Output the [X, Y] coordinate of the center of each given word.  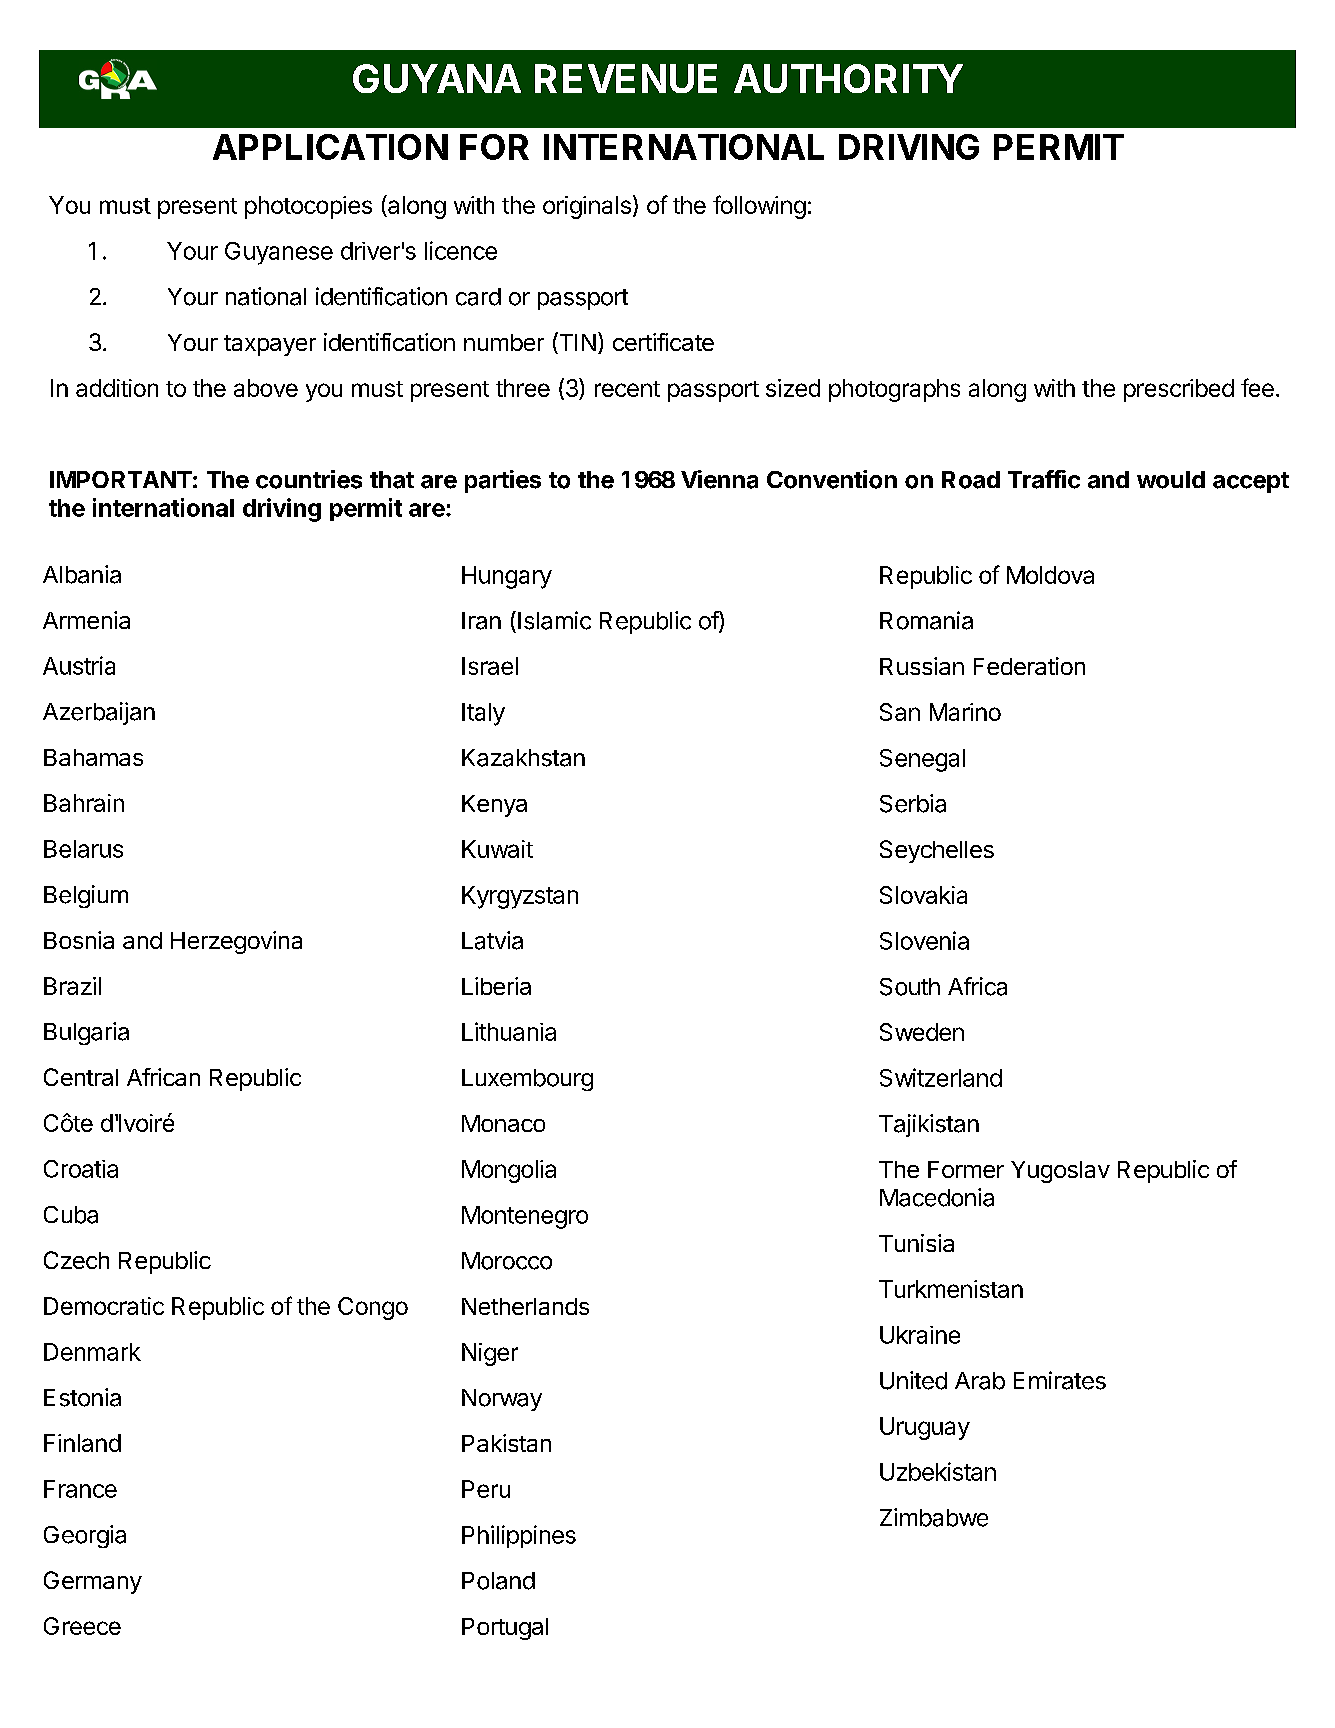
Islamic [554, 620]
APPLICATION [330, 147]
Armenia [86, 620]
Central [81, 1077]
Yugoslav [1060, 1172]
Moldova [1050, 575]
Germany [93, 1582]
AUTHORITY [848, 78]
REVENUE [626, 78]
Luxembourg [527, 1080]
